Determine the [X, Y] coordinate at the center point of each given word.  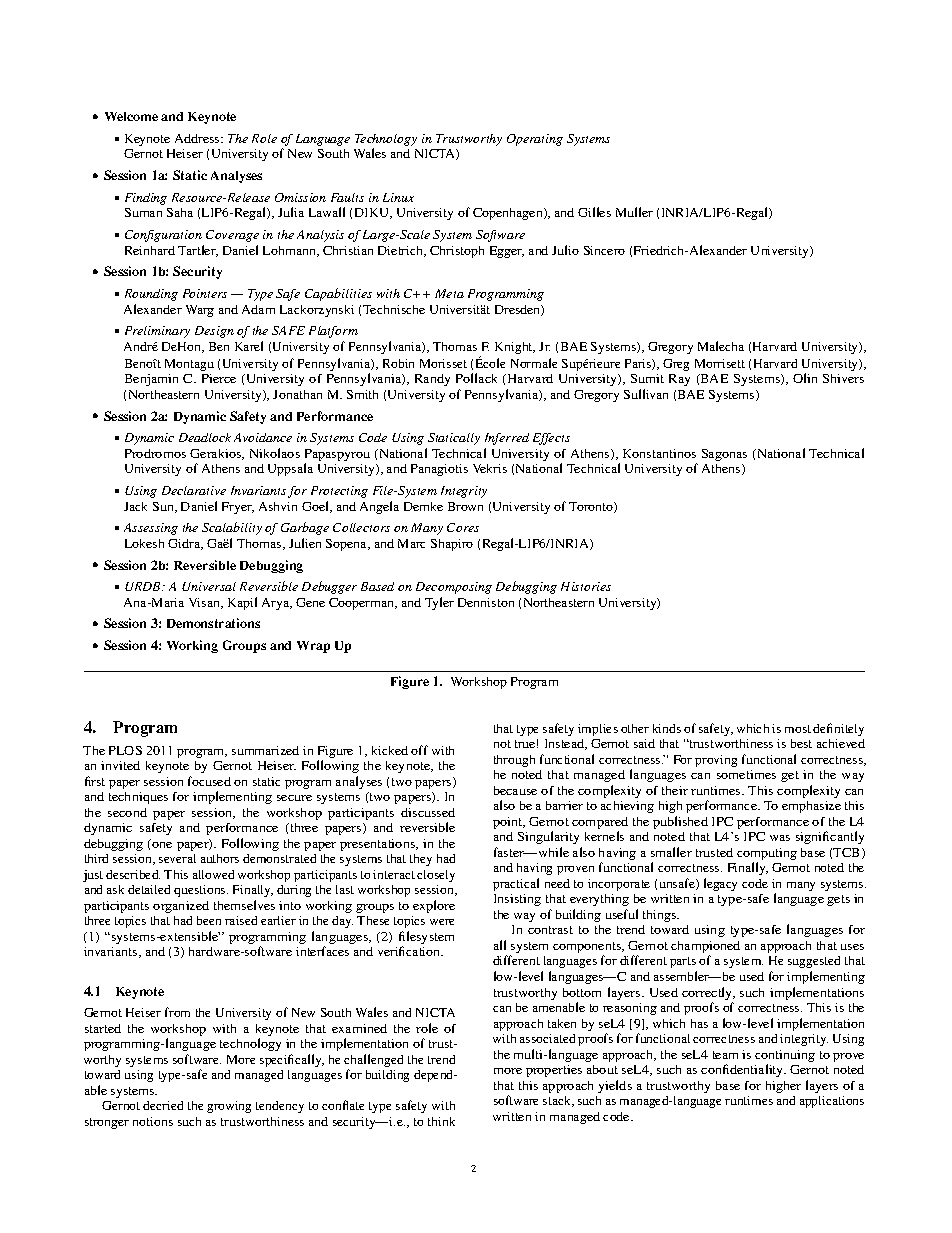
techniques [138, 798]
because [515, 790]
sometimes [746, 774]
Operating [535, 140]
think [441, 1121]
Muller [634, 212]
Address [198, 138]
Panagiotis [439, 470]
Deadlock [205, 437]
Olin [805, 378]
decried [163, 1105]
